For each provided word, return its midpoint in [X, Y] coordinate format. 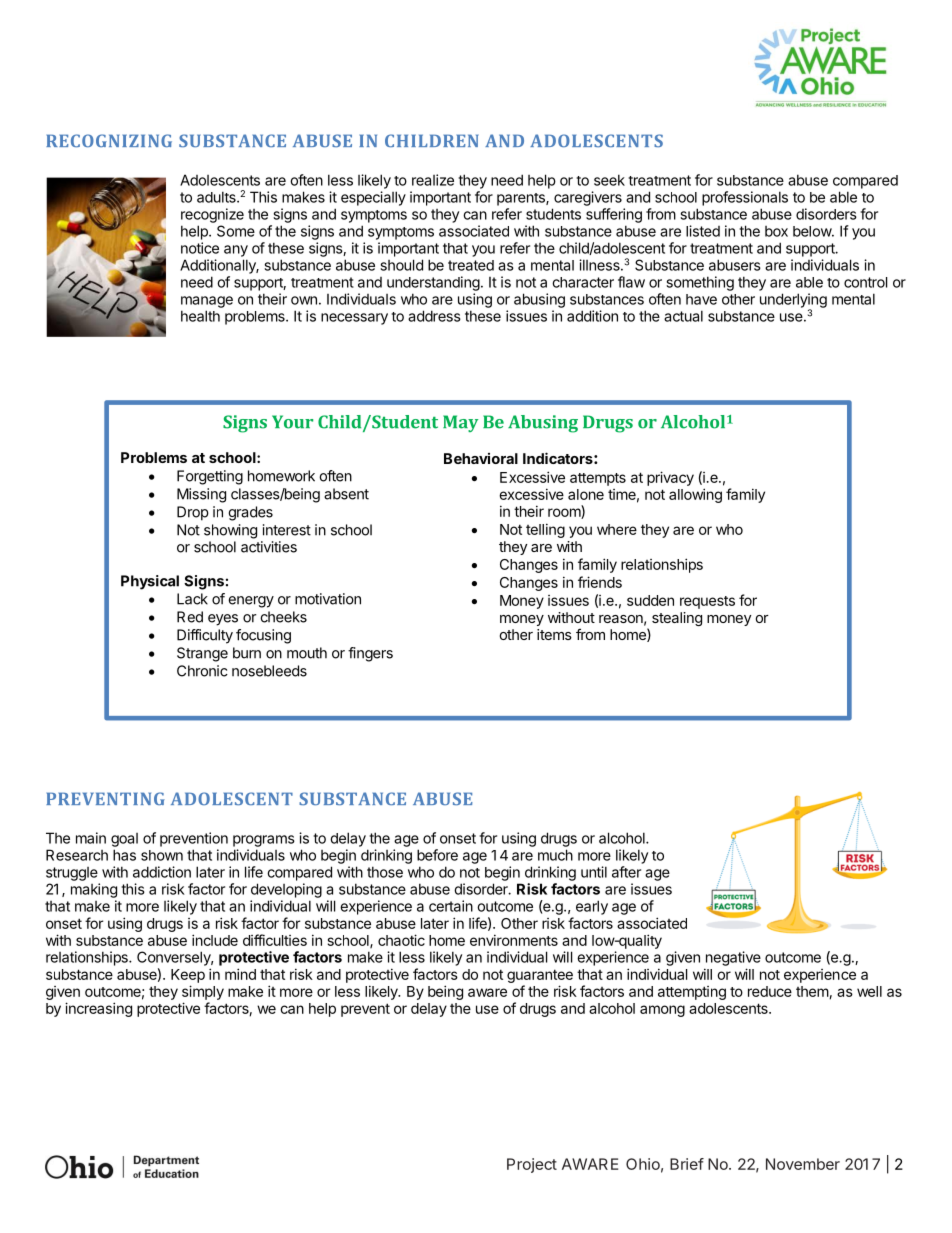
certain [451, 906]
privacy [670, 478]
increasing [98, 1009]
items [554, 634]
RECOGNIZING [109, 140]
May [460, 423]
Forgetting [210, 477]
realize [433, 180]
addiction [162, 872]
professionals [745, 198]
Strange [202, 654]
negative [733, 958]
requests [707, 602]
